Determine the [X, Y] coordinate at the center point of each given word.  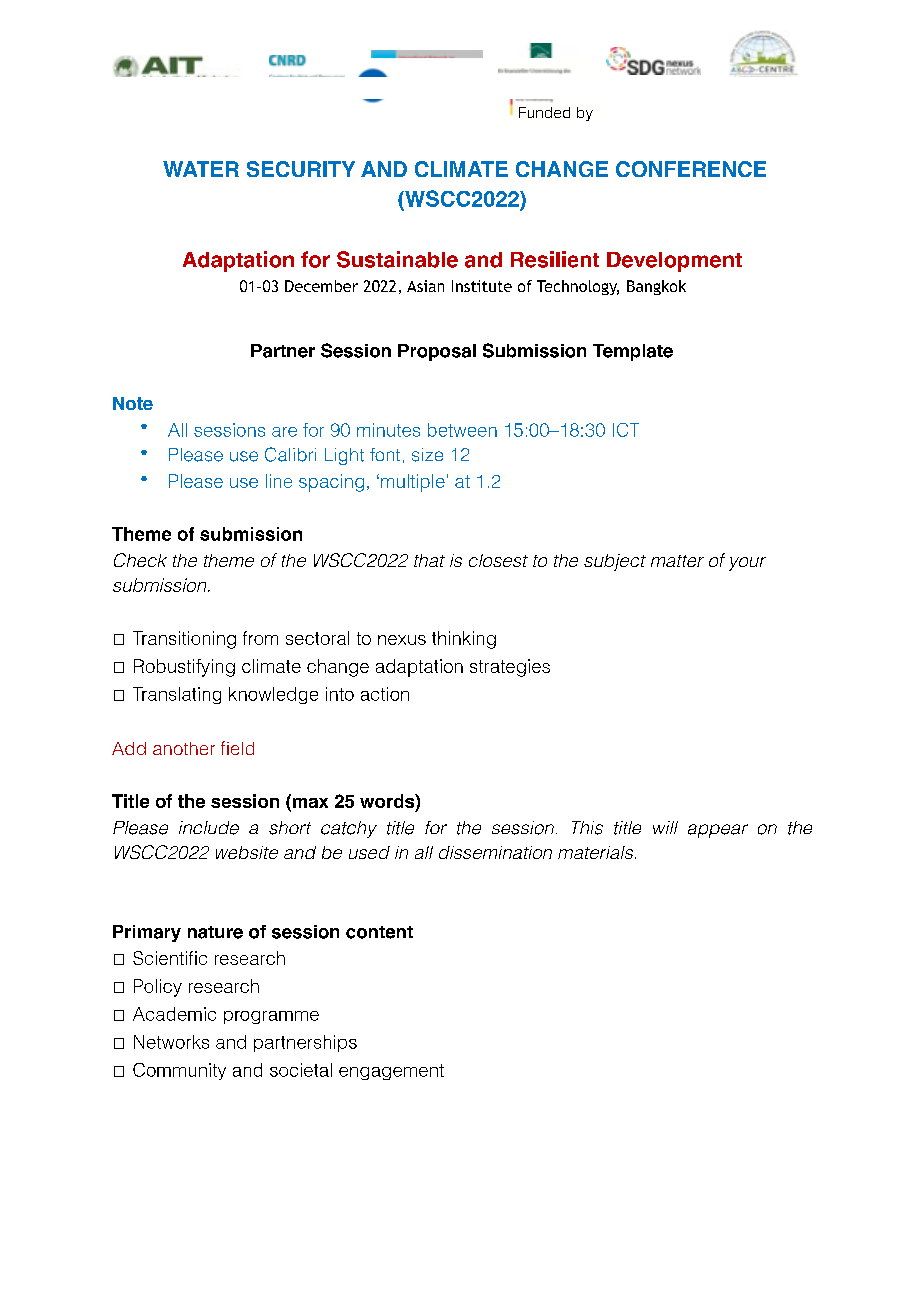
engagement [391, 1072]
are [284, 432]
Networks [171, 1042]
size [427, 455]
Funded [544, 112]
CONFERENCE [691, 169]
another [184, 748]
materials [597, 852]
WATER [201, 169]
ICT [626, 430]
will [665, 827]
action [385, 694]
